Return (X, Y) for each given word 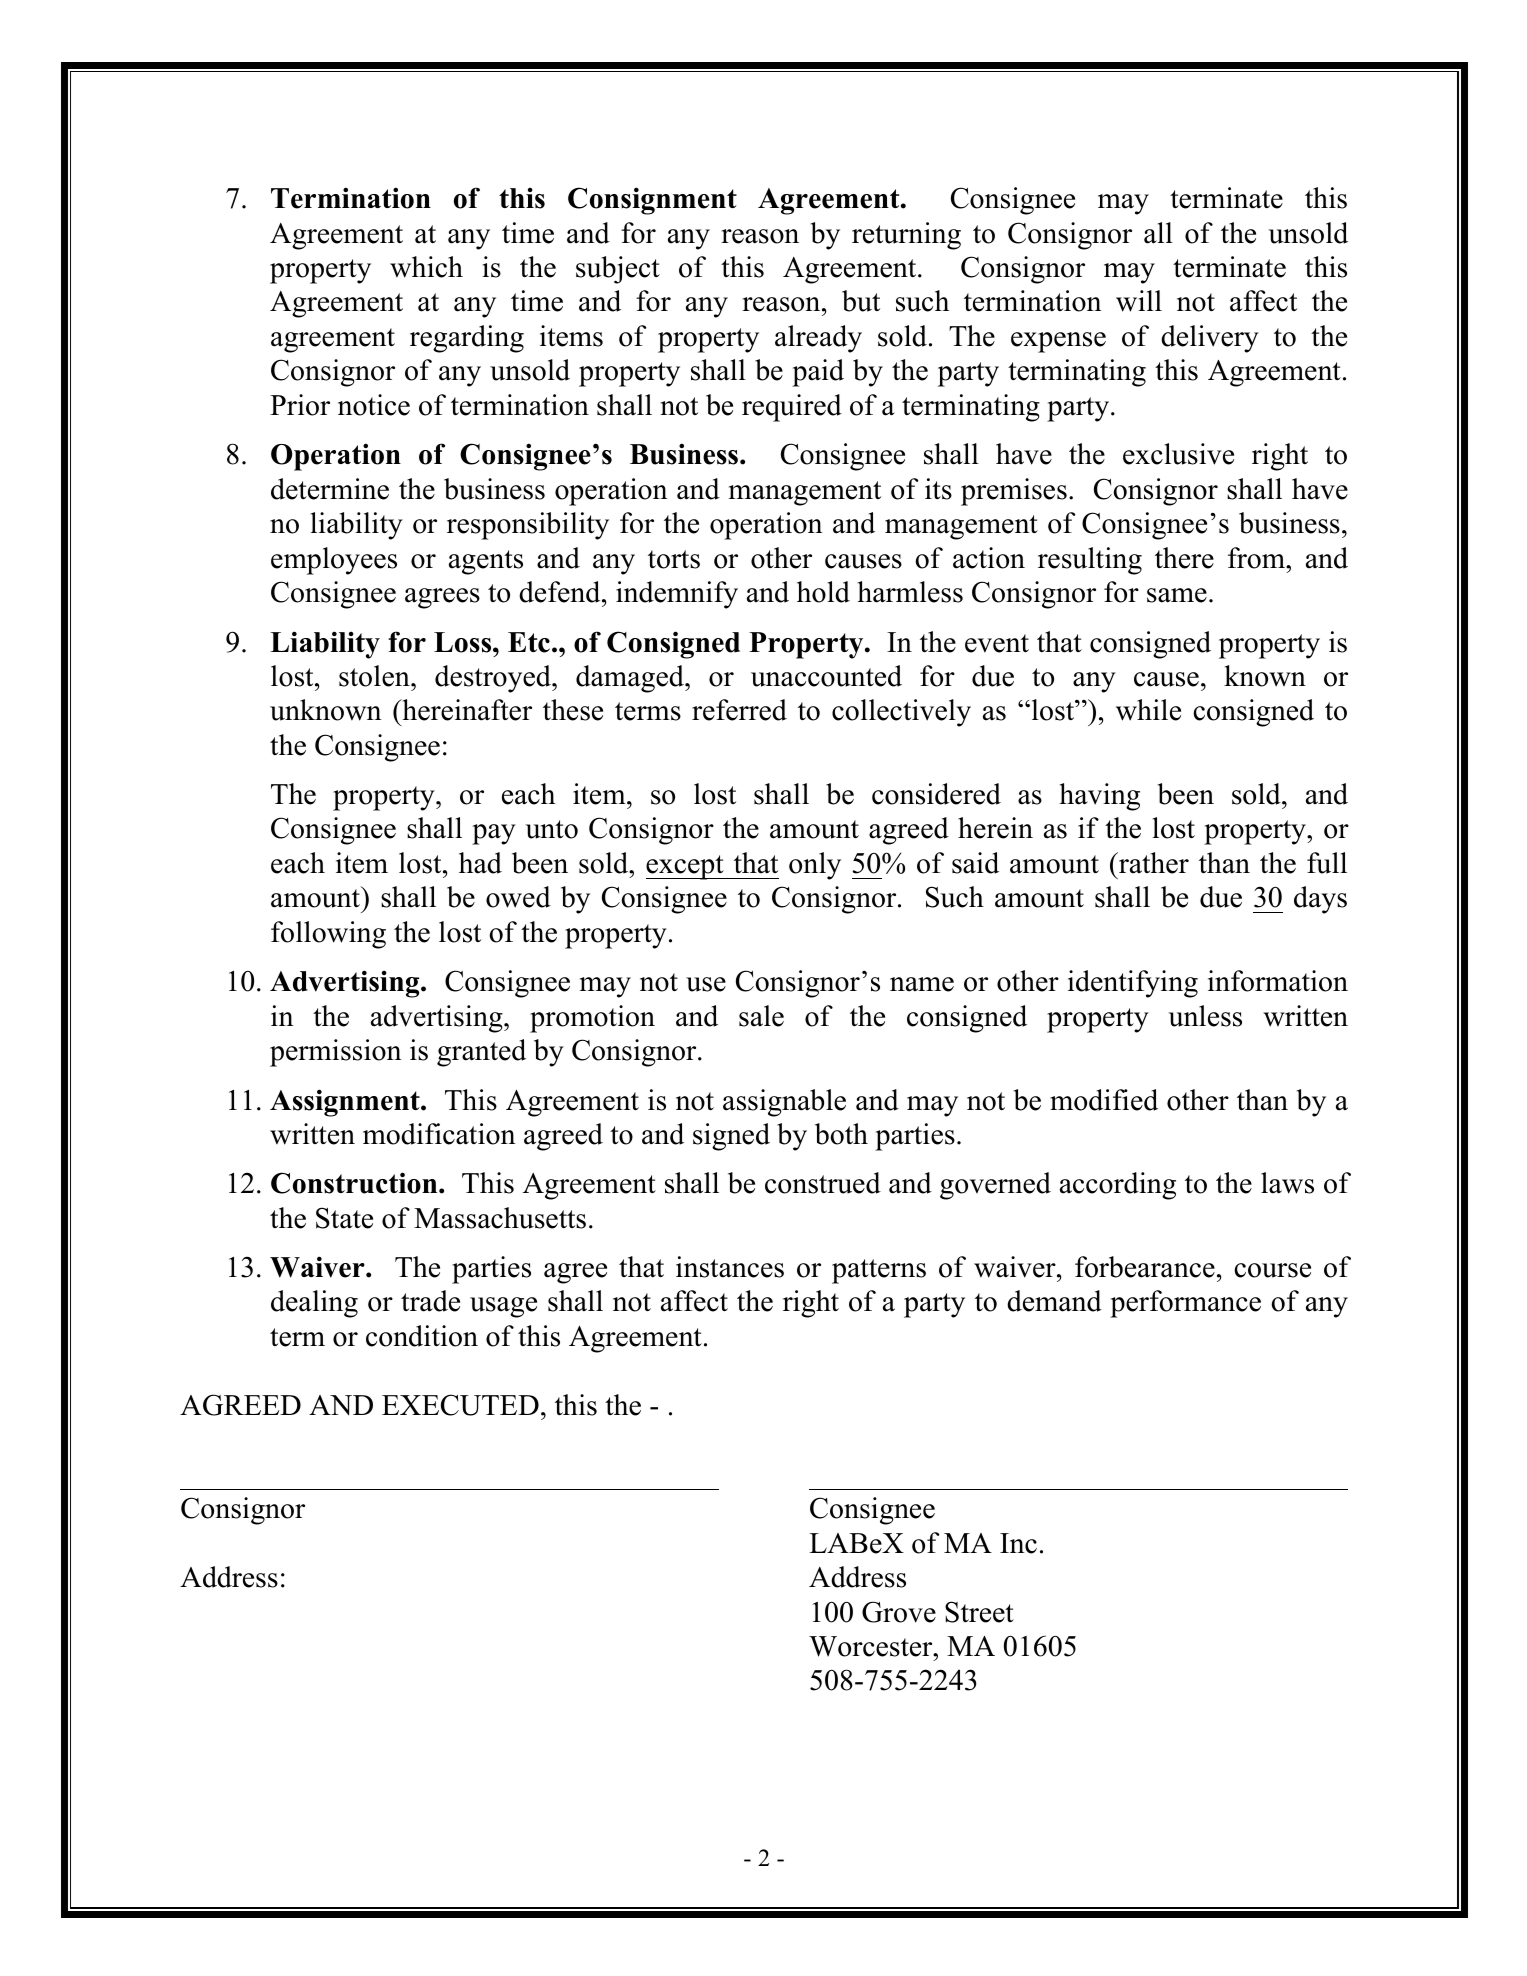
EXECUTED (460, 1405)
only (815, 866)
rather (1153, 863)
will (1139, 301)
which (426, 267)
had (480, 863)
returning (906, 236)
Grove (899, 1612)
